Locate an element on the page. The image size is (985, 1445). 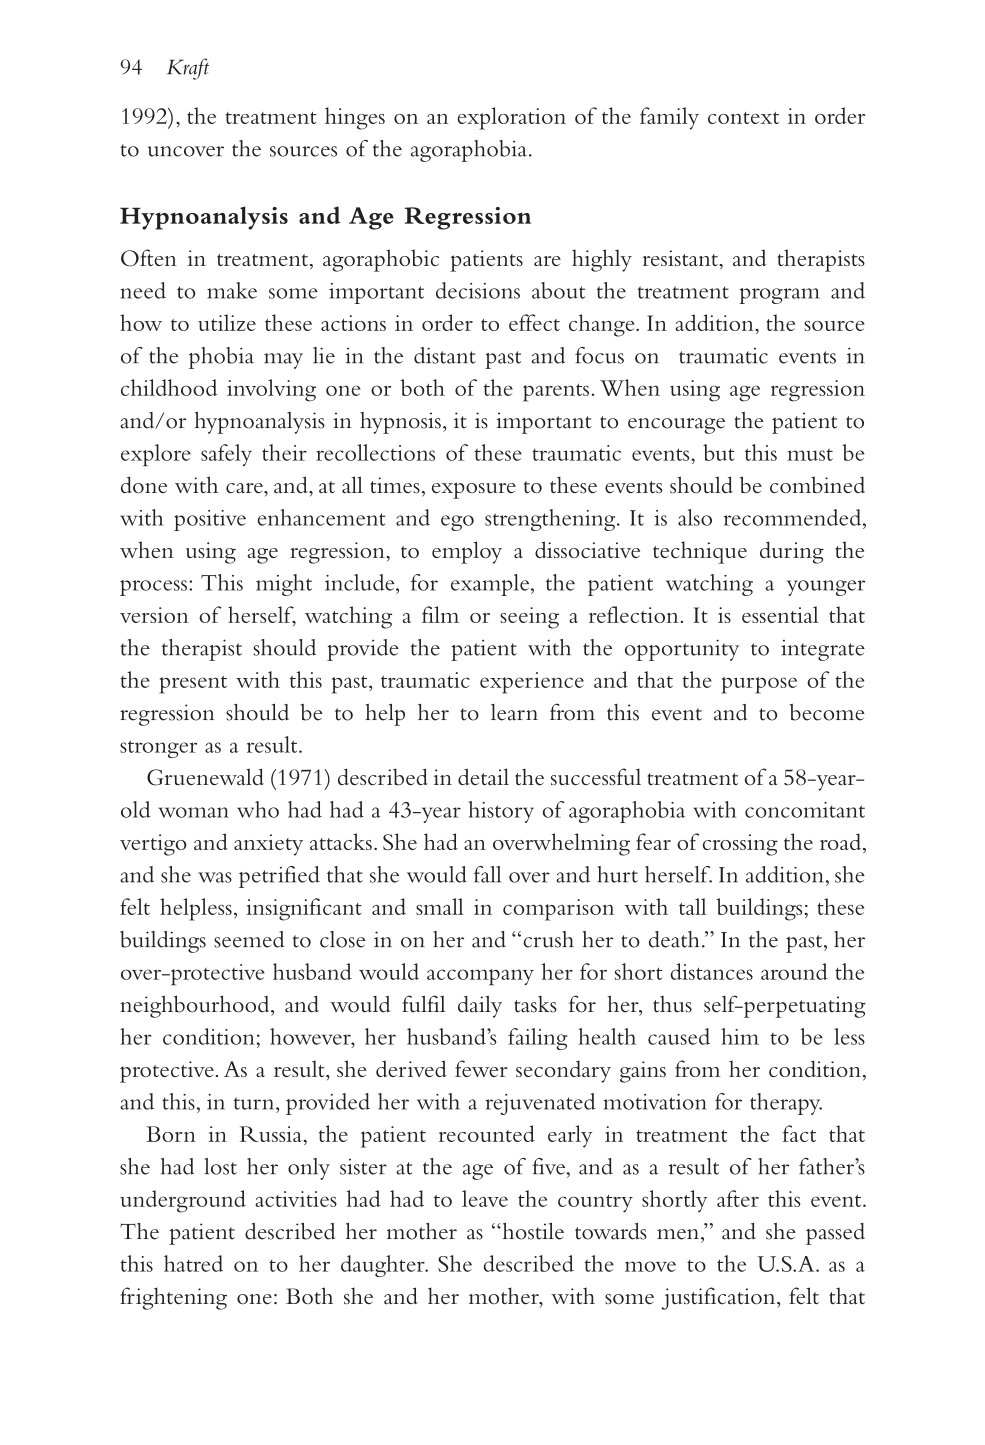
exploration is located at coordinates (511, 118).
